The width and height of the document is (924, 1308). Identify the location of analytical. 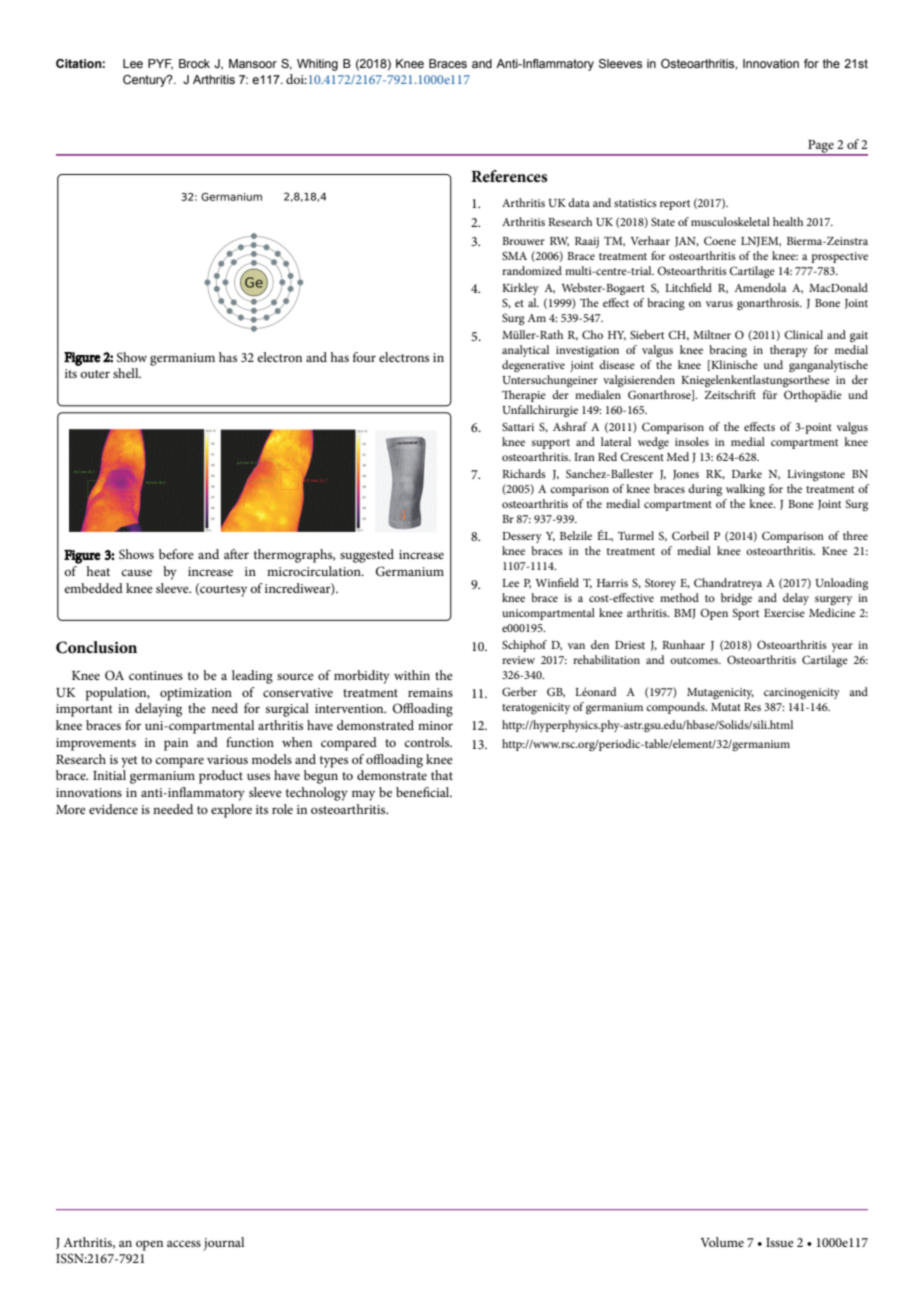
(525, 351).
